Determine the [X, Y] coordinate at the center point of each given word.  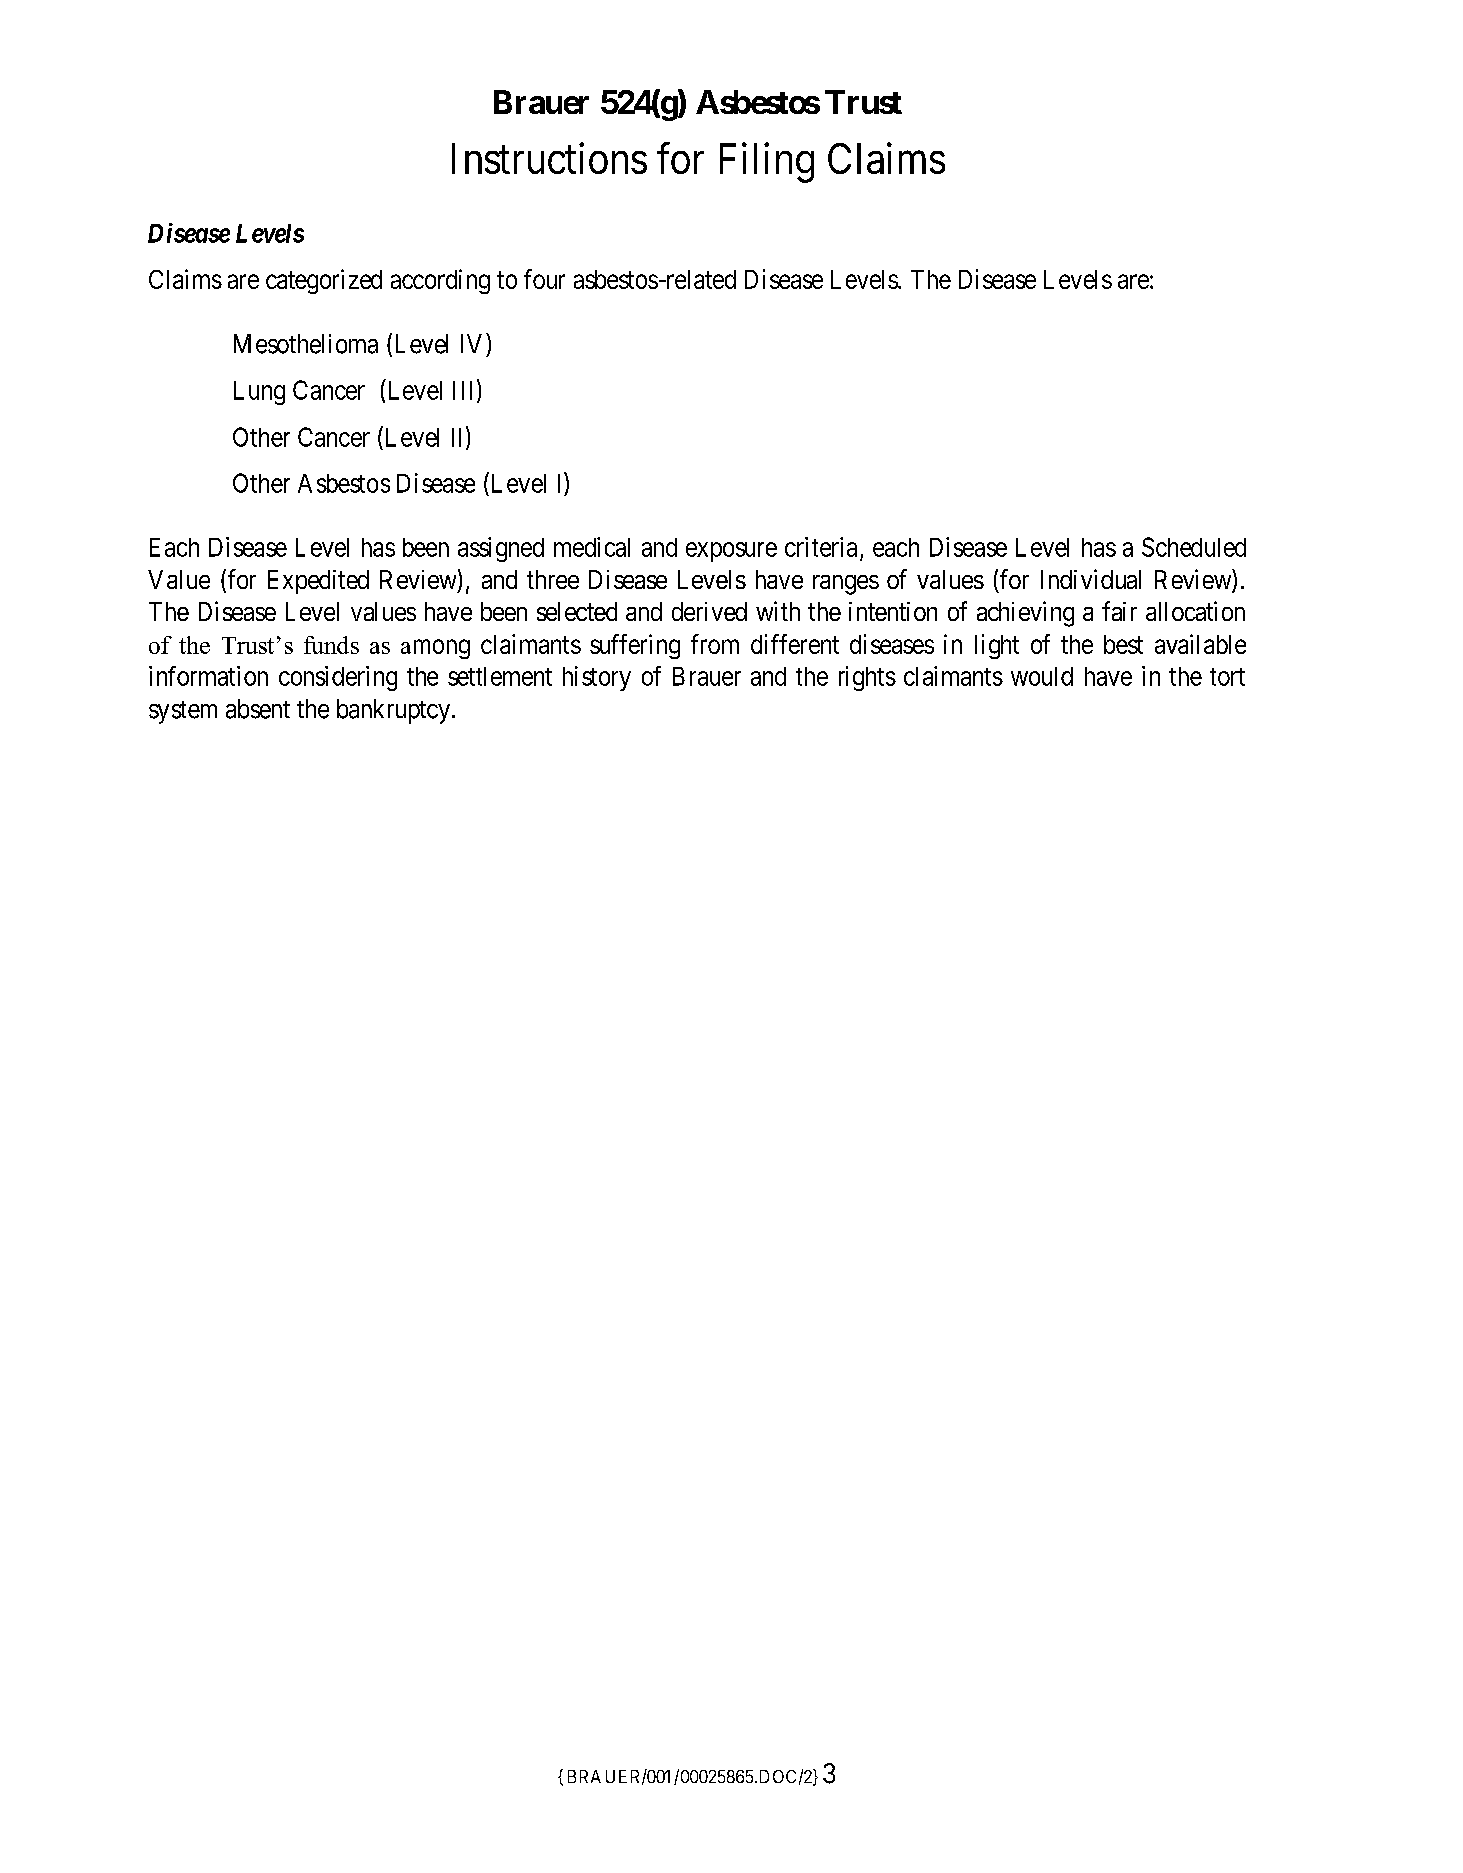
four [544, 279]
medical [592, 547]
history [597, 678]
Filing [767, 163]
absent [258, 709]
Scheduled [1194, 547]
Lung [259, 393]
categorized [324, 281]
